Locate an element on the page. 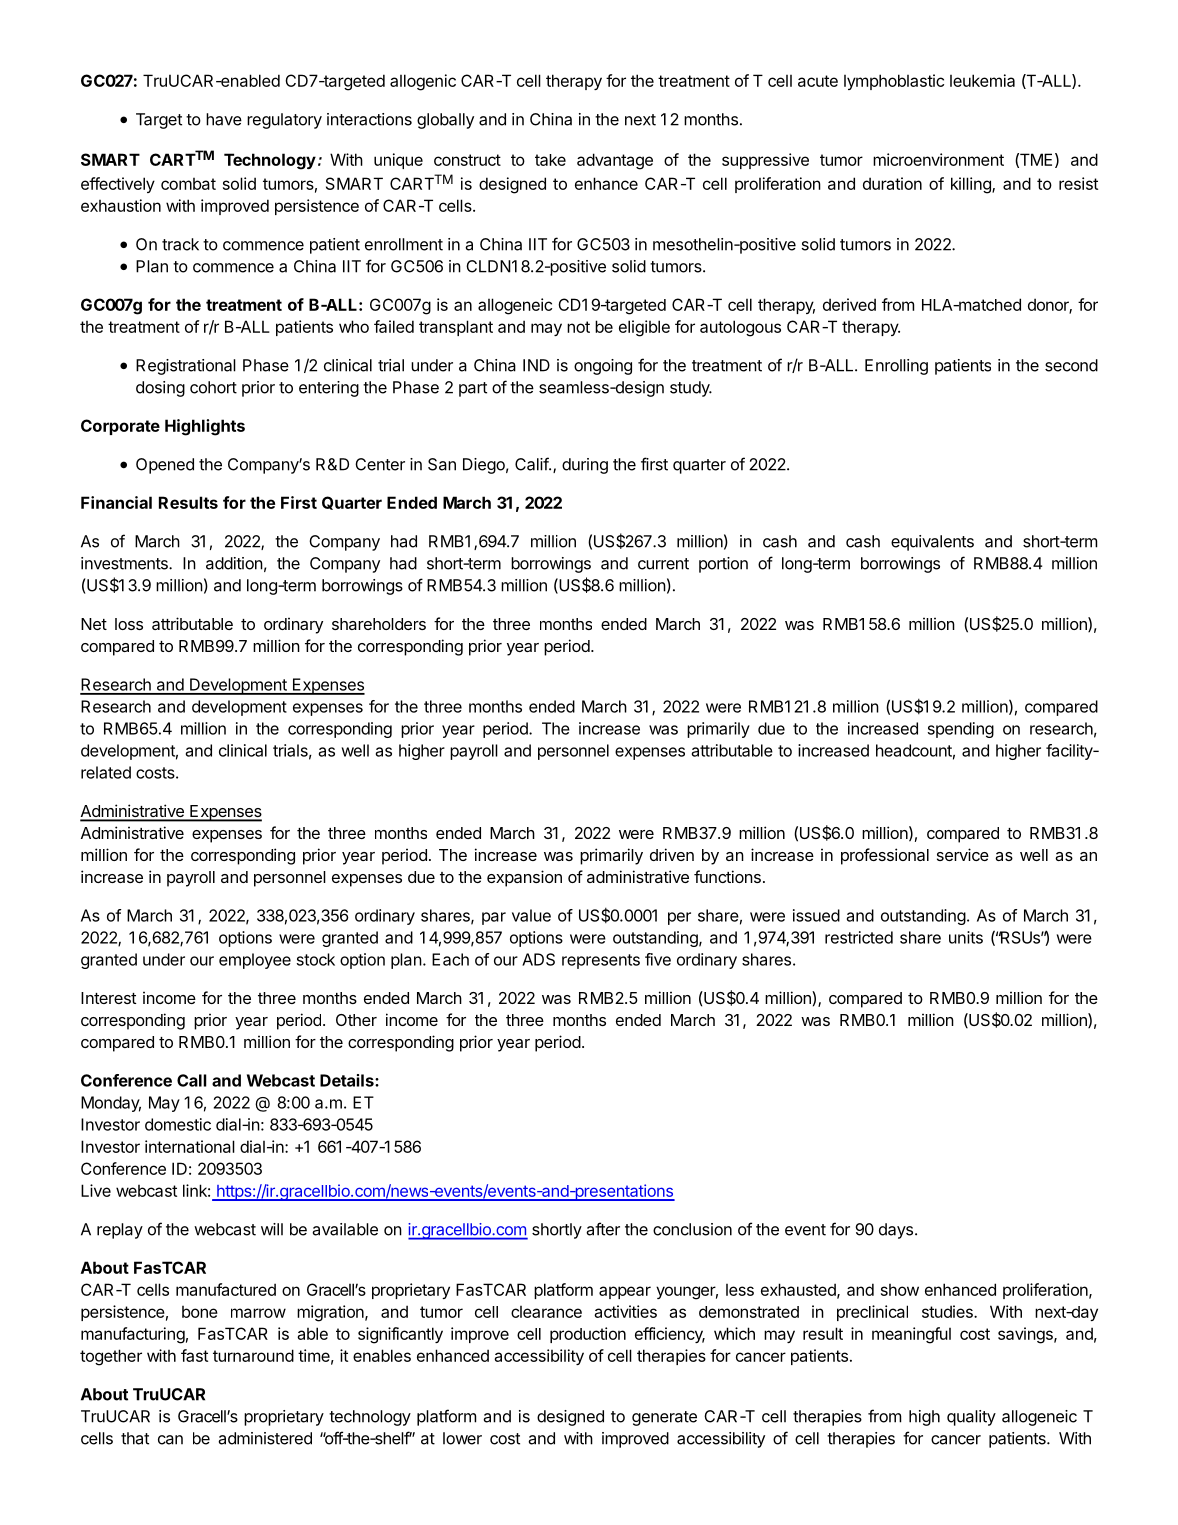  spending is located at coordinates (961, 730).
